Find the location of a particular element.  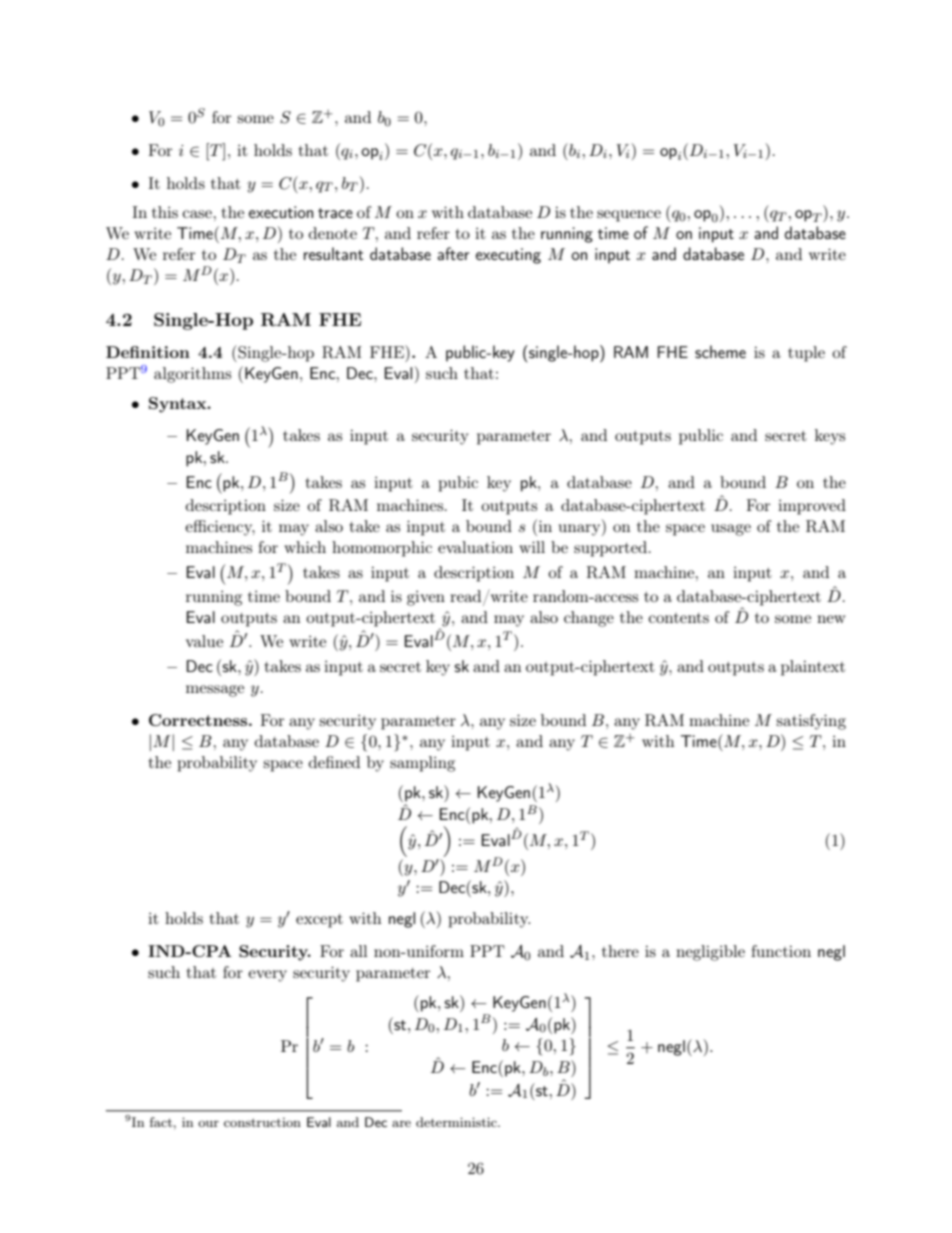

case is located at coordinates (197, 214).
